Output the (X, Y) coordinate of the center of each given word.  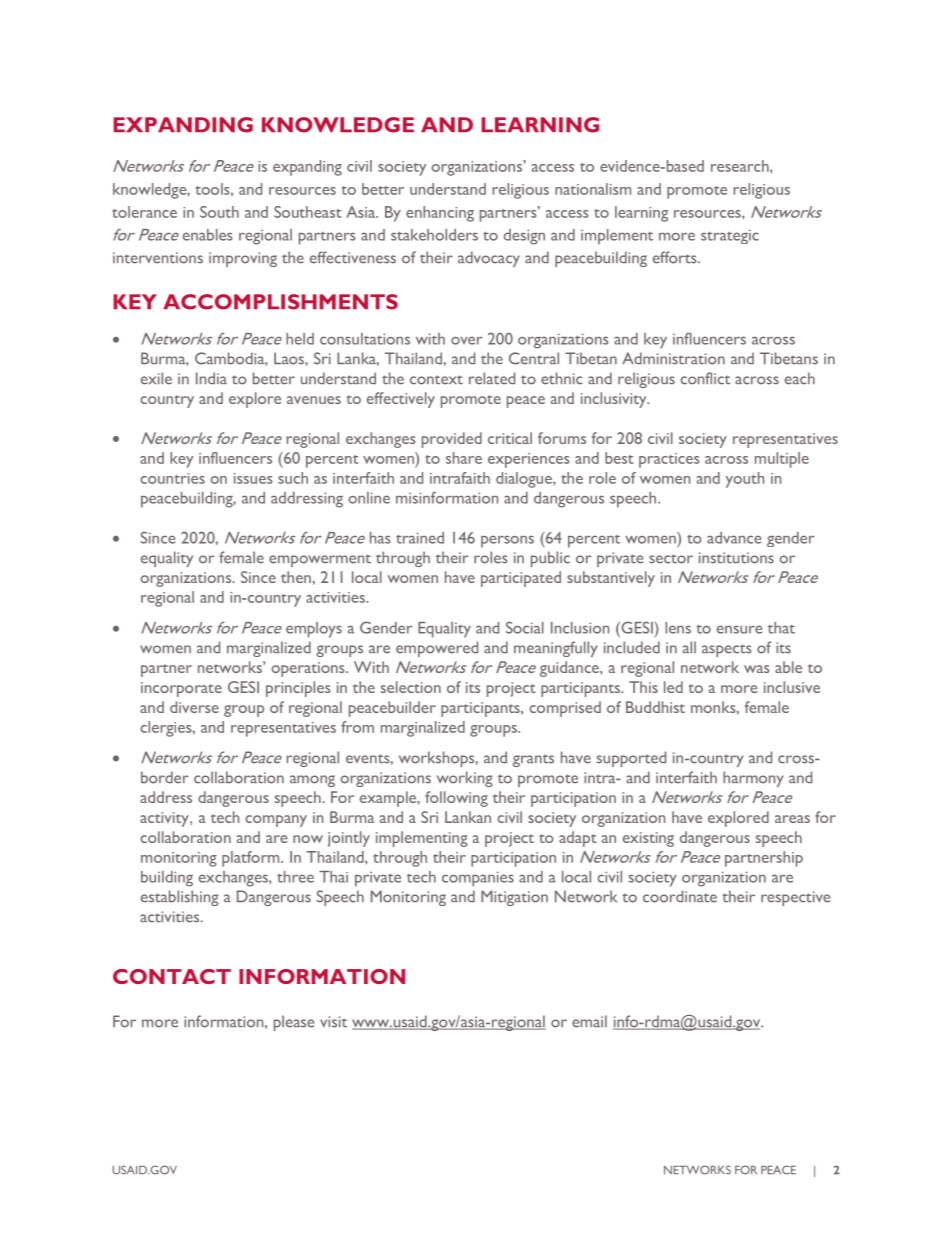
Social (525, 627)
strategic (730, 237)
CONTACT (172, 976)
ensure (739, 629)
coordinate (680, 896)
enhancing (440, 214)
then (296, 577)
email (589, 1021)
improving (243, 259)
